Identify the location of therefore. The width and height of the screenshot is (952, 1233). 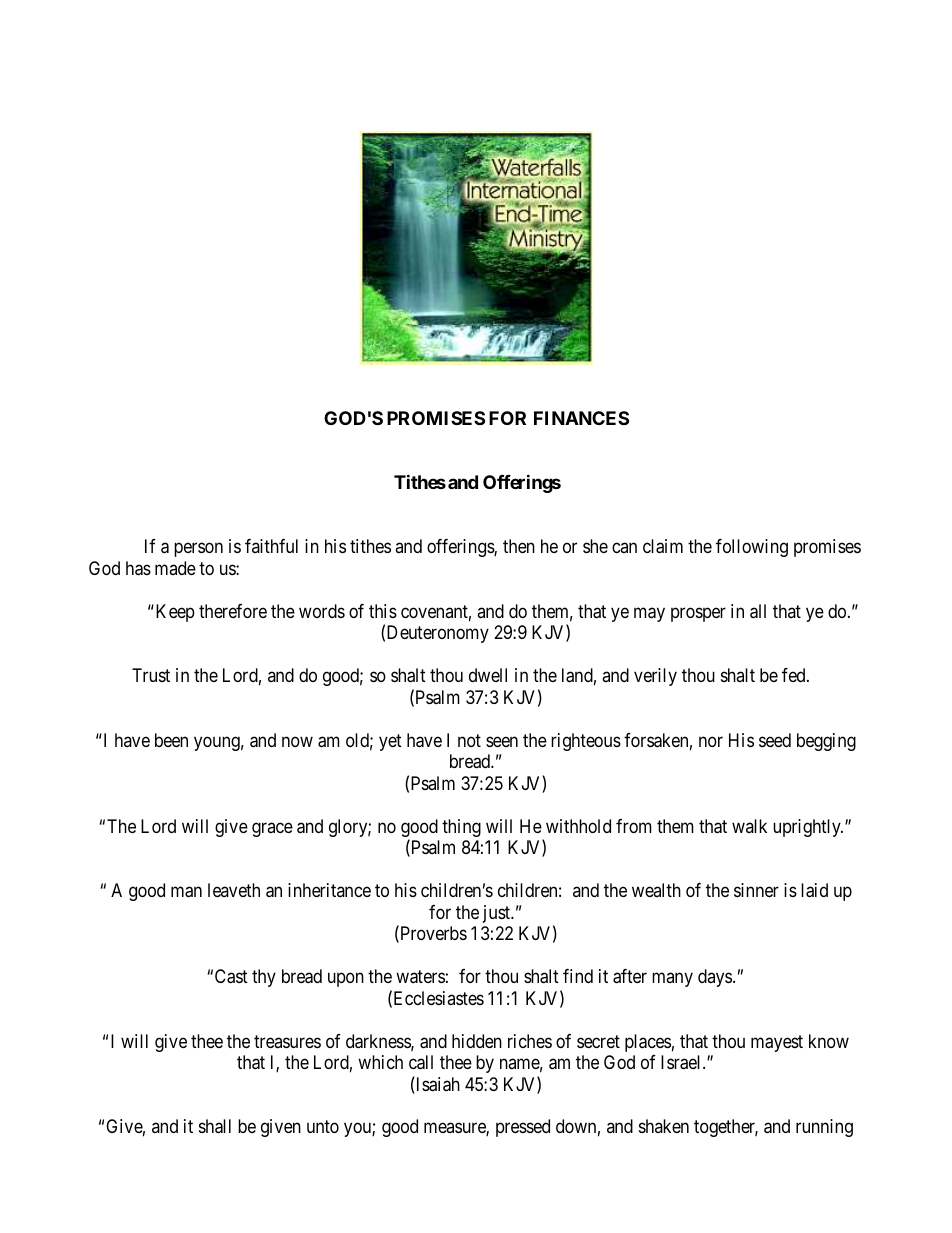
(233, 611).
